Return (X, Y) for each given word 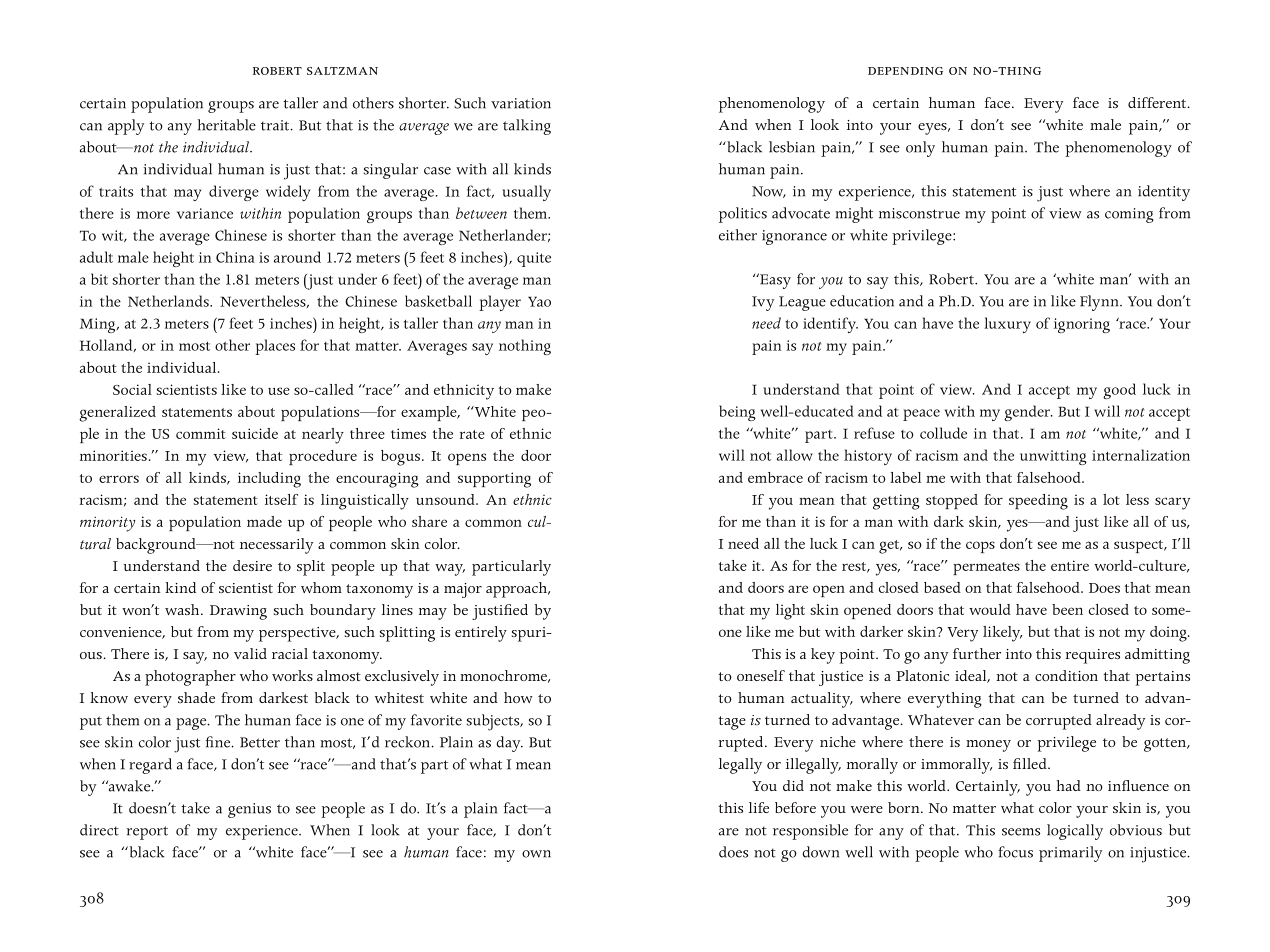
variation (521, 103)
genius (249, 810)
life (759, 807)
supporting (494, 480)
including (269, 480)
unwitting (1053, 457)
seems (1021, 832)
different (1158, 102)
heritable (227, 125)
